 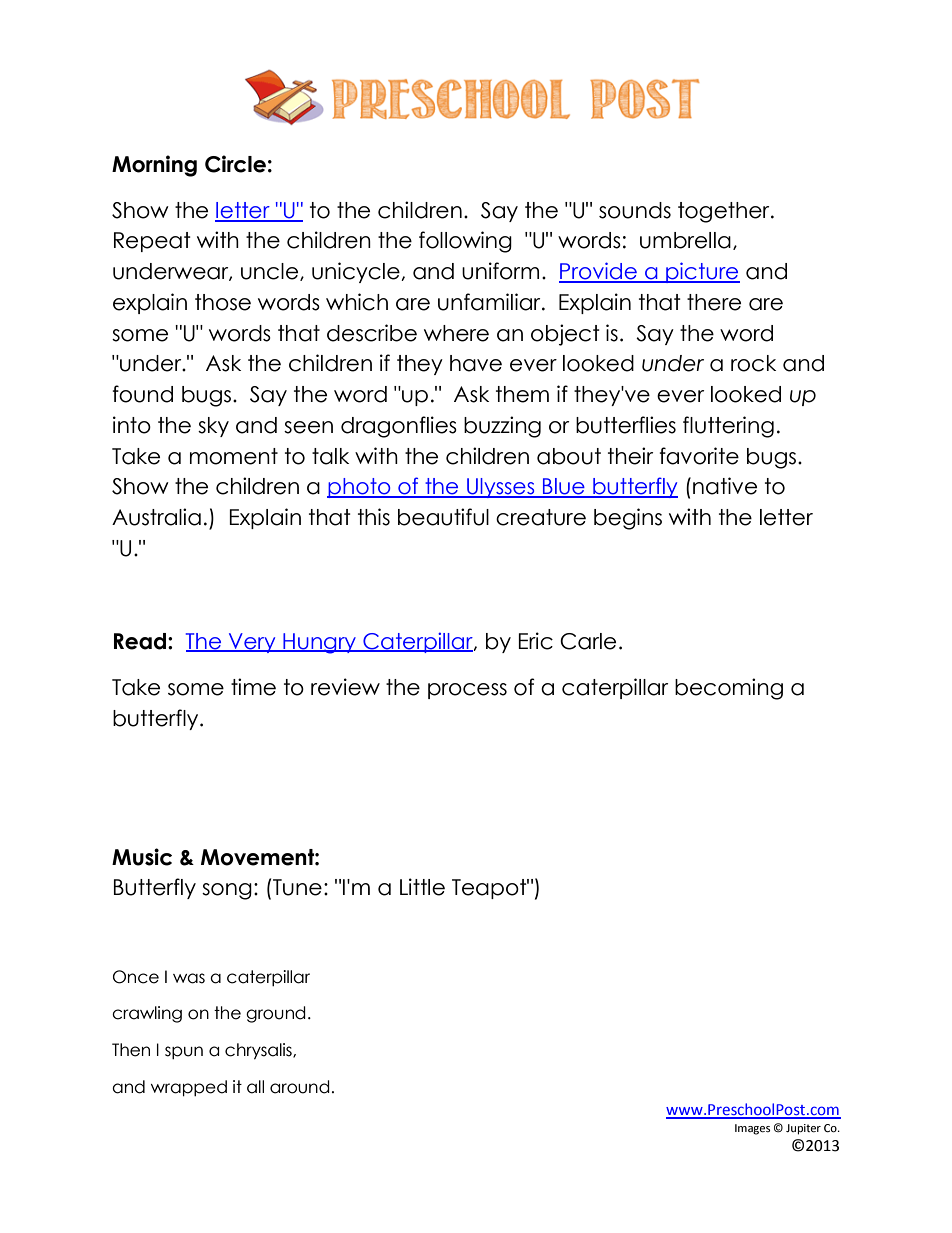 I want to click on becoming, so click(x=729, y=689).
